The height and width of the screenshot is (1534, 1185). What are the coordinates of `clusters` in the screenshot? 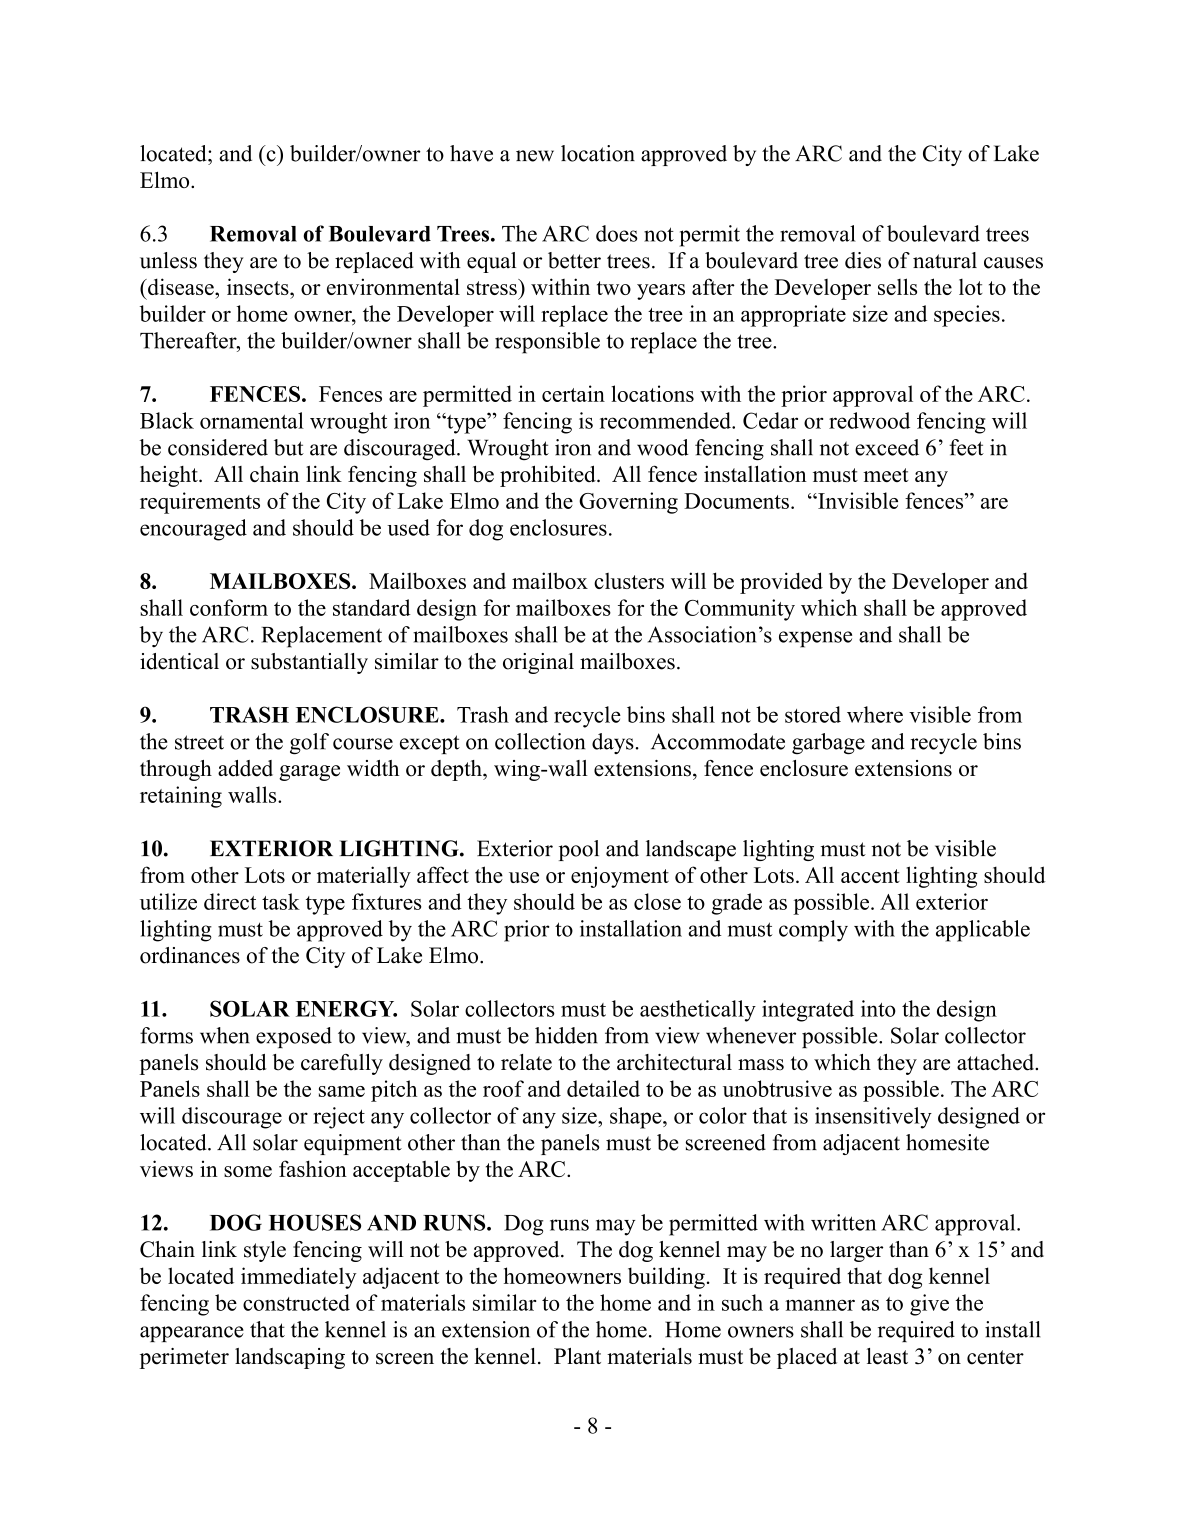 It's located at (629, 581).
